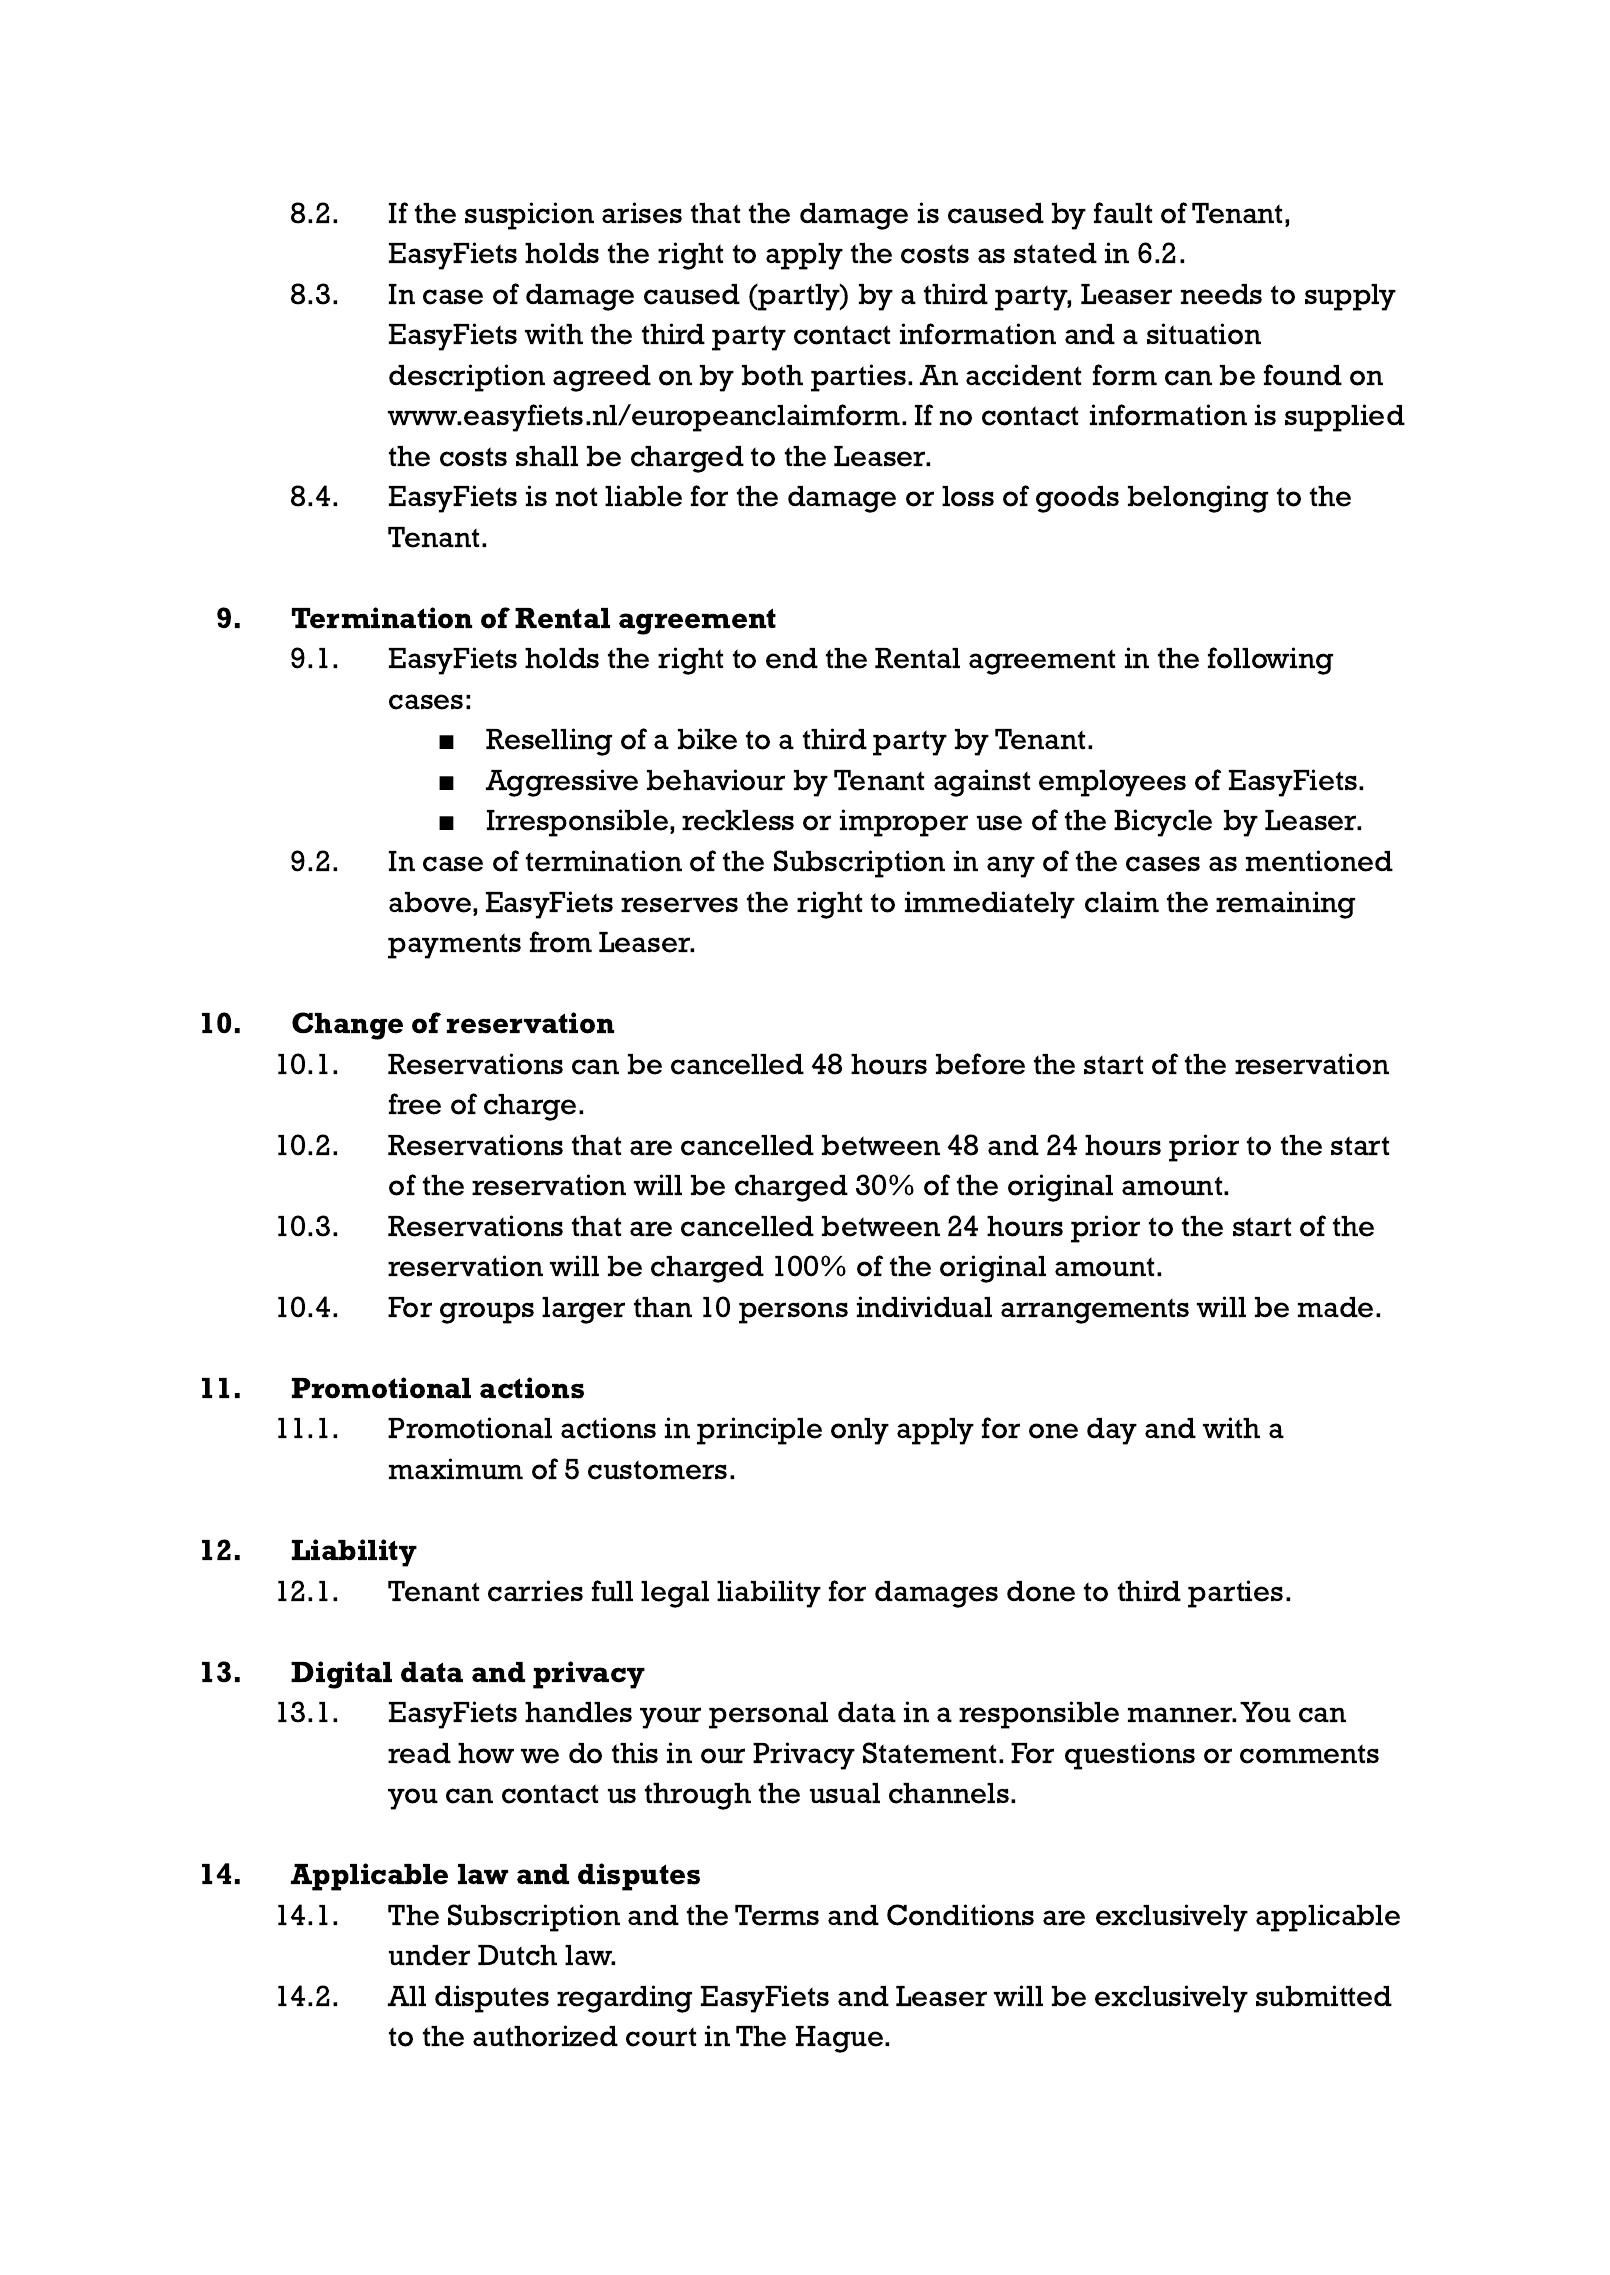 Image resolution: width=1610 pixels, height=2275 pixels. Describe the element at coordinates (429, 1955) in the image. I see `under` at that location.
